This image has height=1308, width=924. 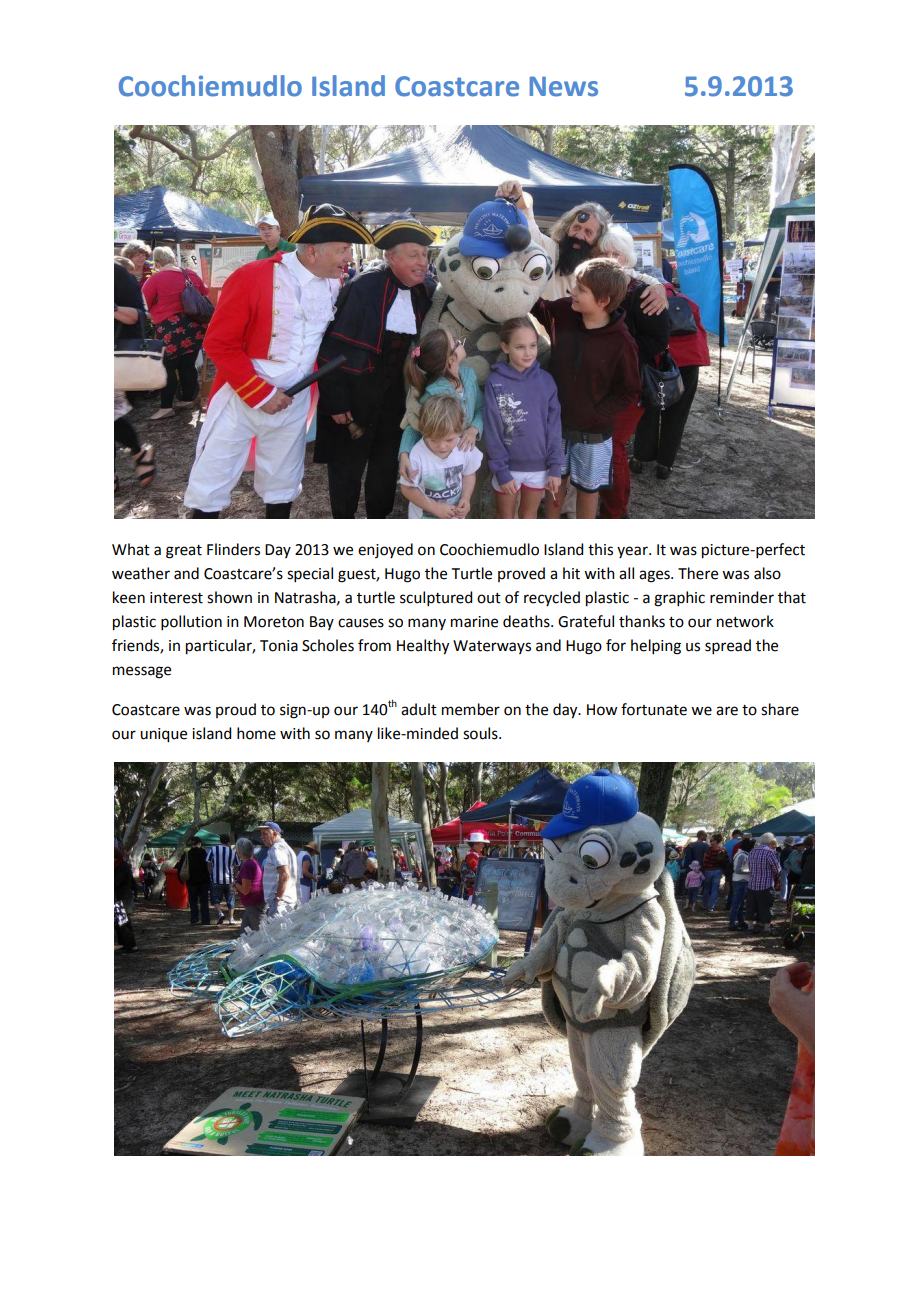 What do you see at coordinates (600, 549) in the image?
I see `this` at bounding box center [600, 549].
